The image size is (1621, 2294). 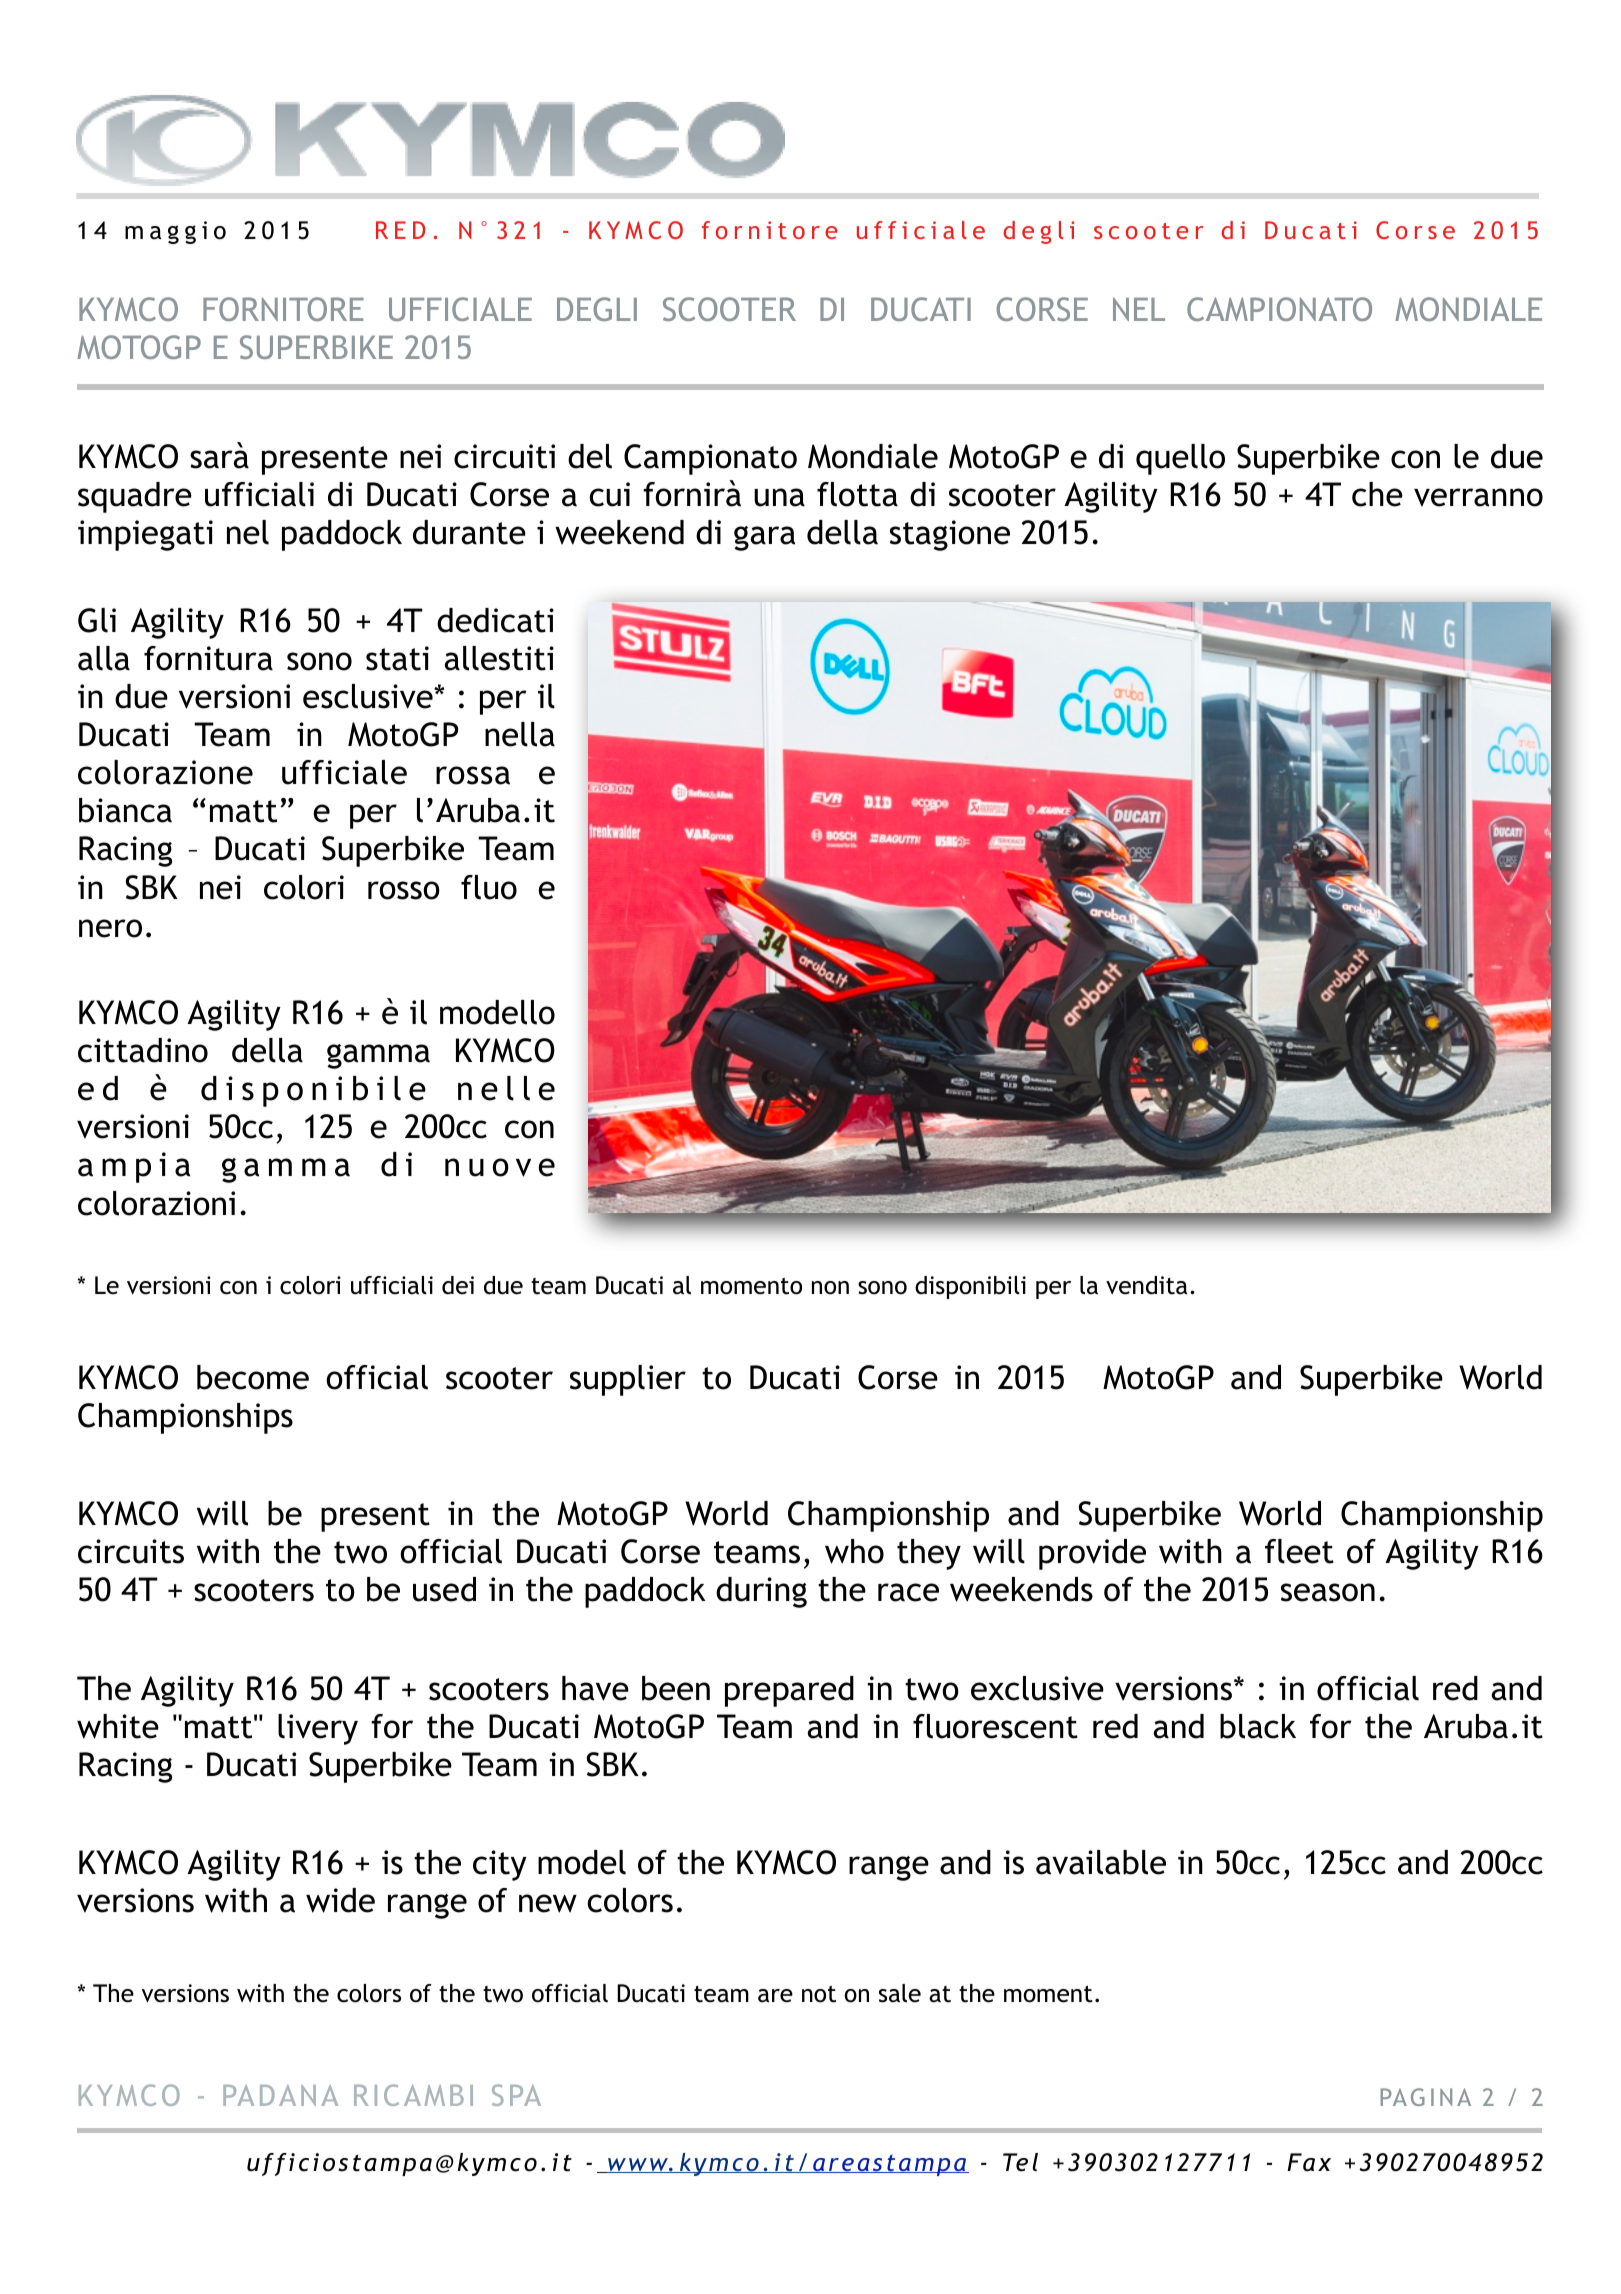 What do you see at coordinates (125, 810) in the page?
I see `bianca` at bounding box center [125, 810].
